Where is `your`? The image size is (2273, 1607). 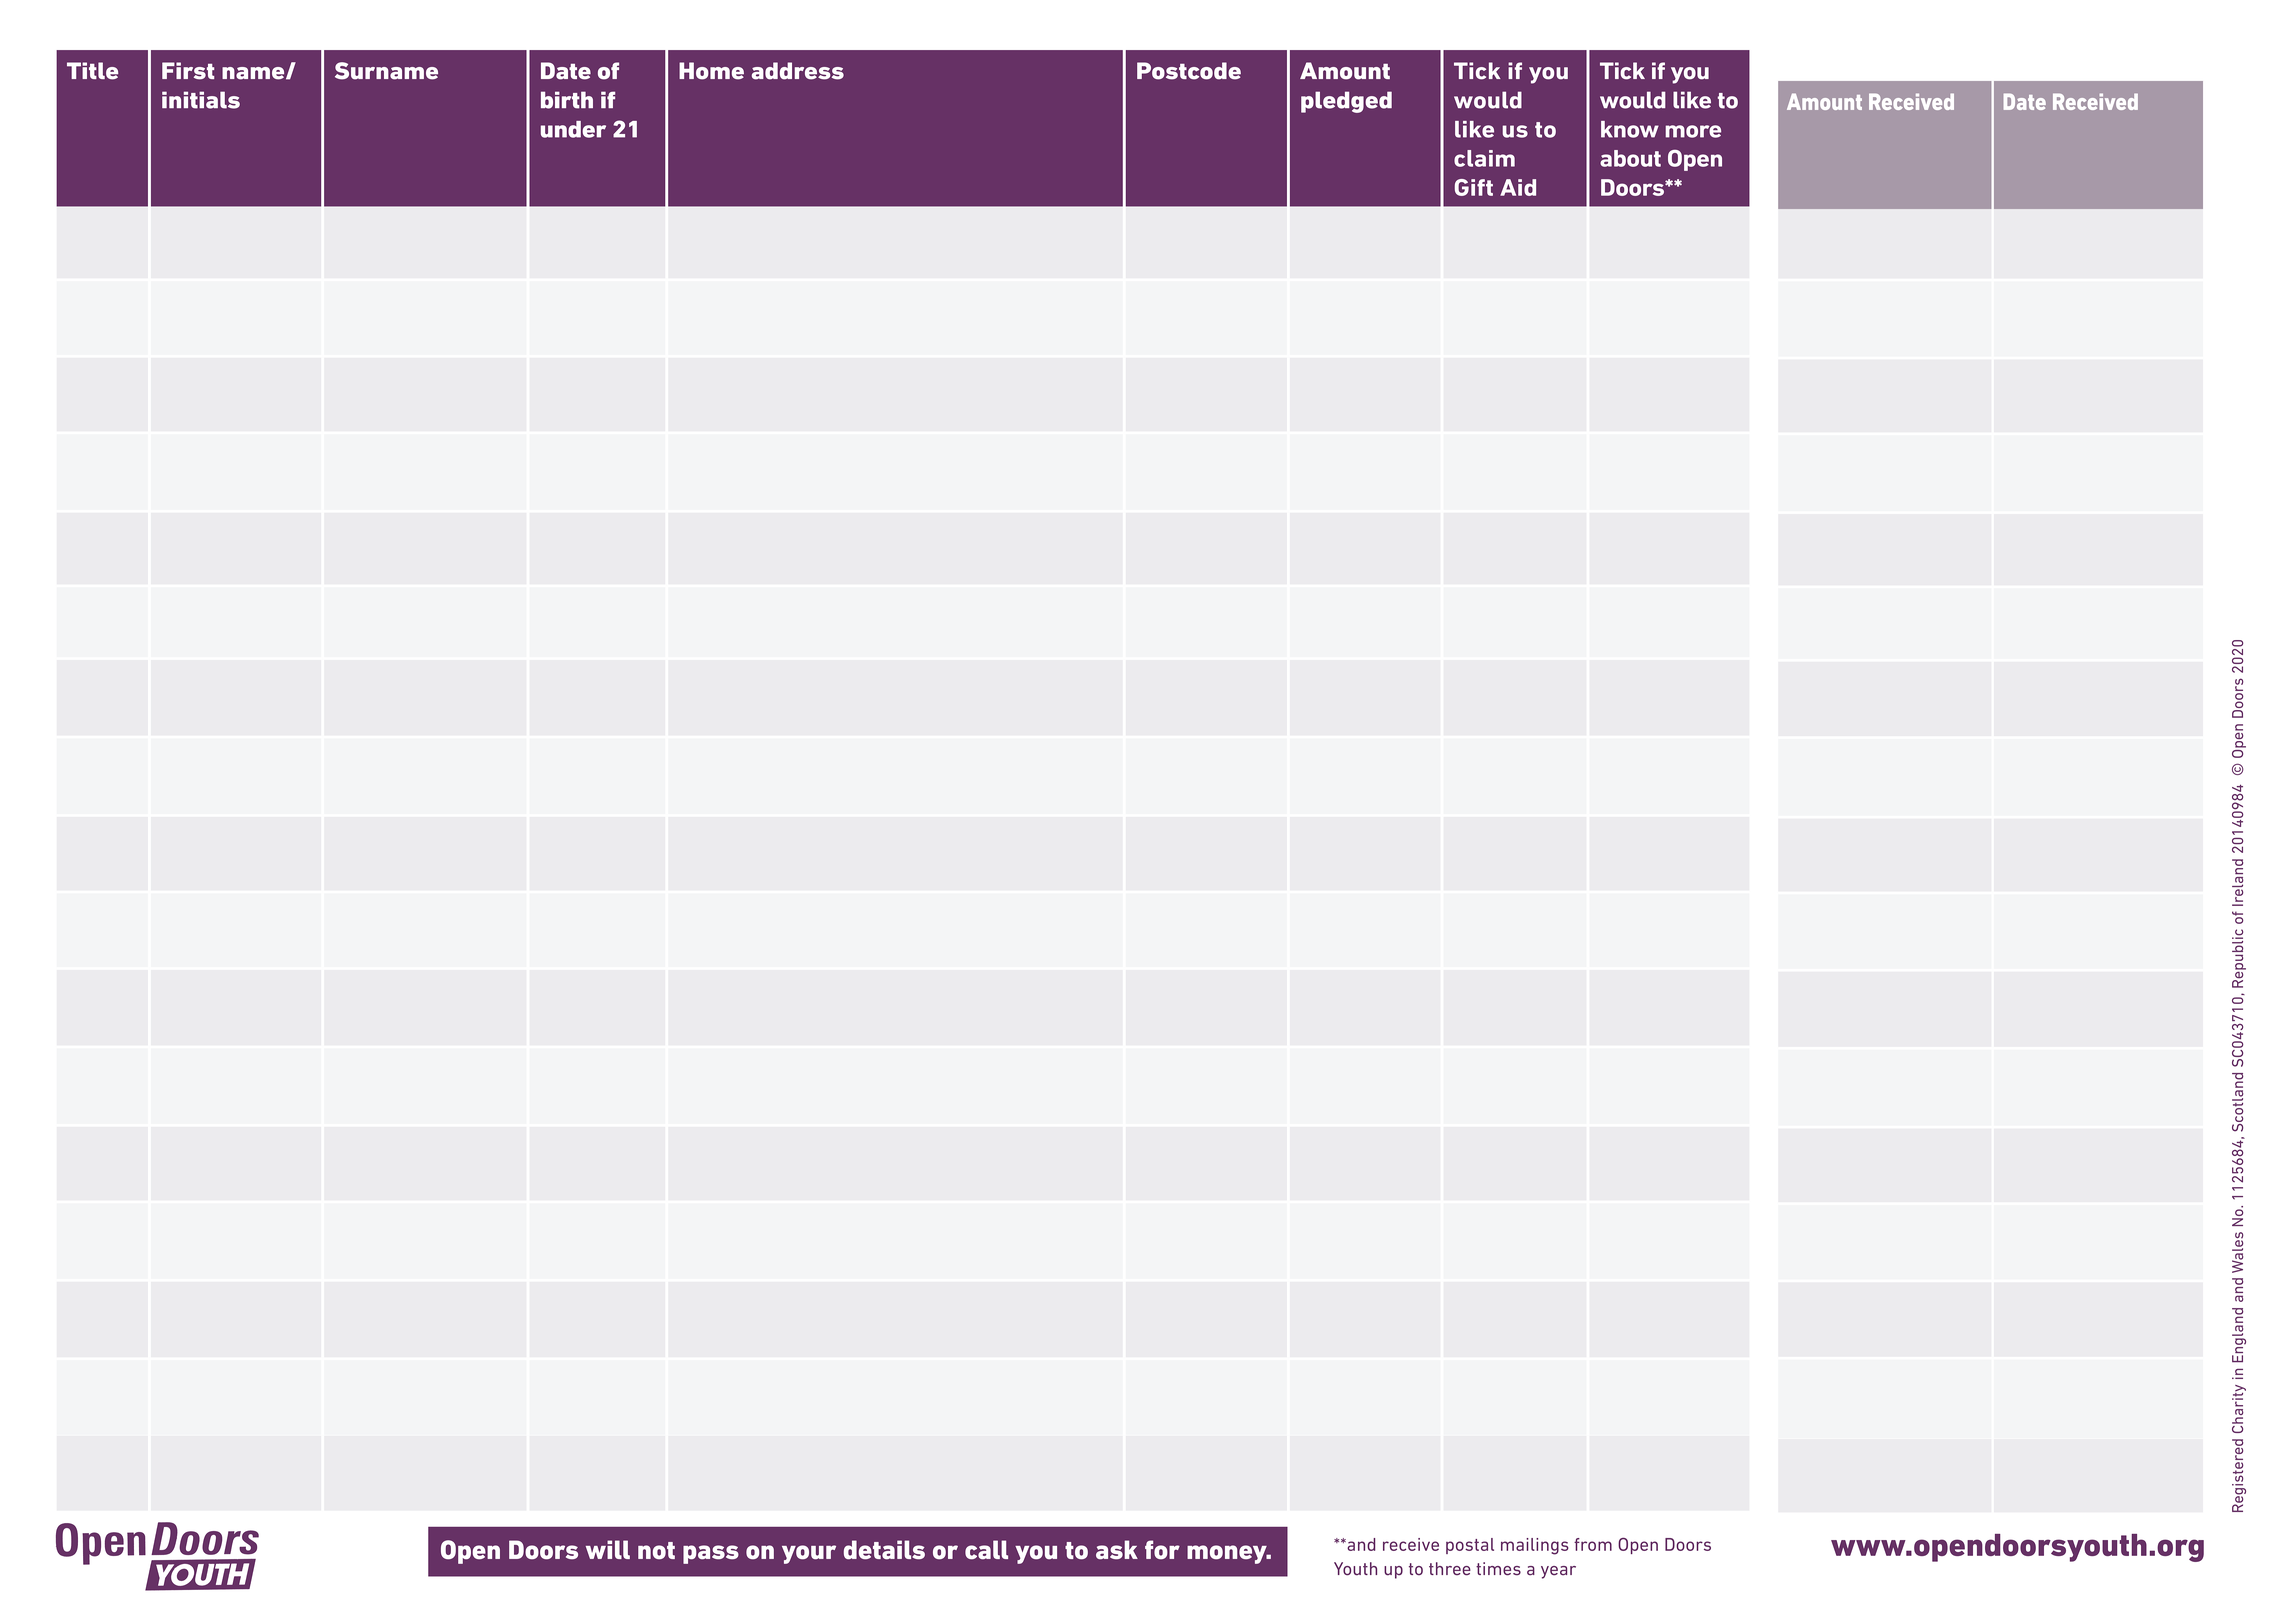
your is located at coordinates (809, 1554).
